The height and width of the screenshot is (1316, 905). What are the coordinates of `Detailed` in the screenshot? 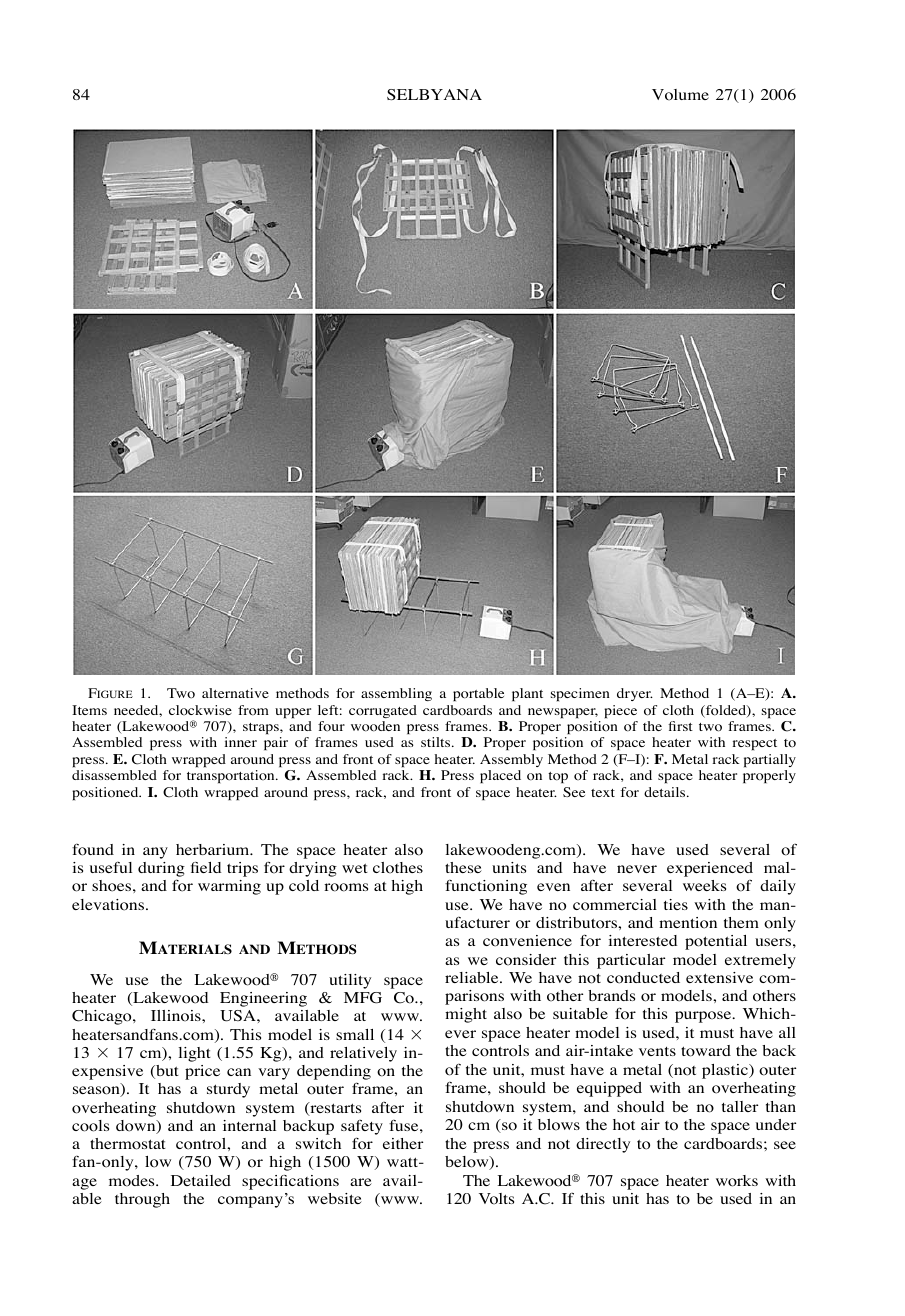 It's located at (201, 1180).
